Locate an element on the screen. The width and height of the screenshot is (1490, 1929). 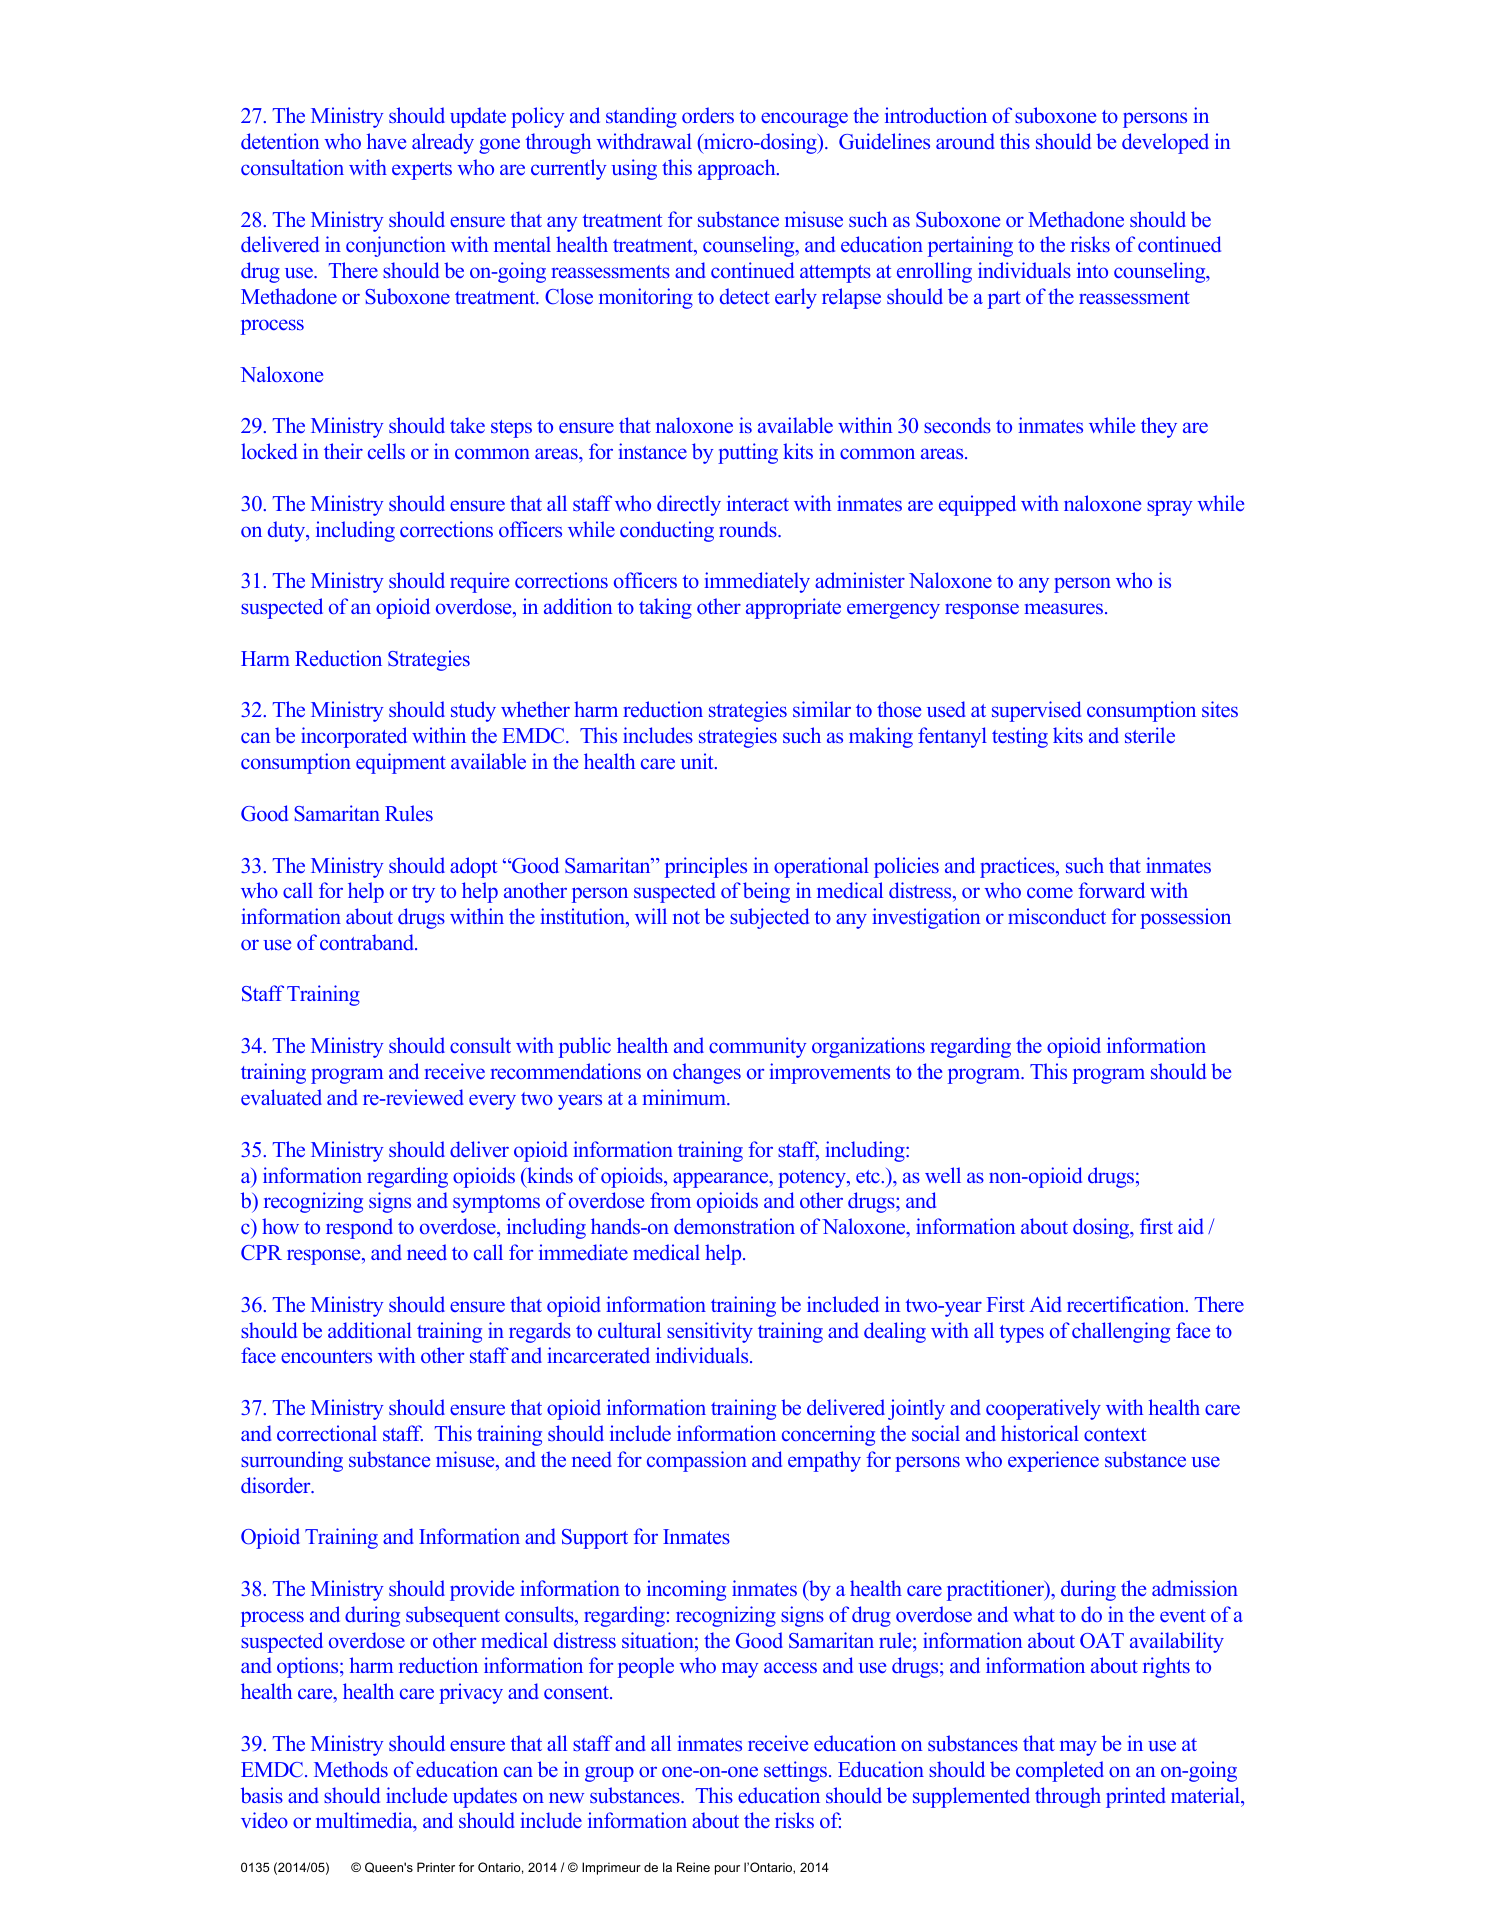
multimedia is located at coordinates (365, 1822).
